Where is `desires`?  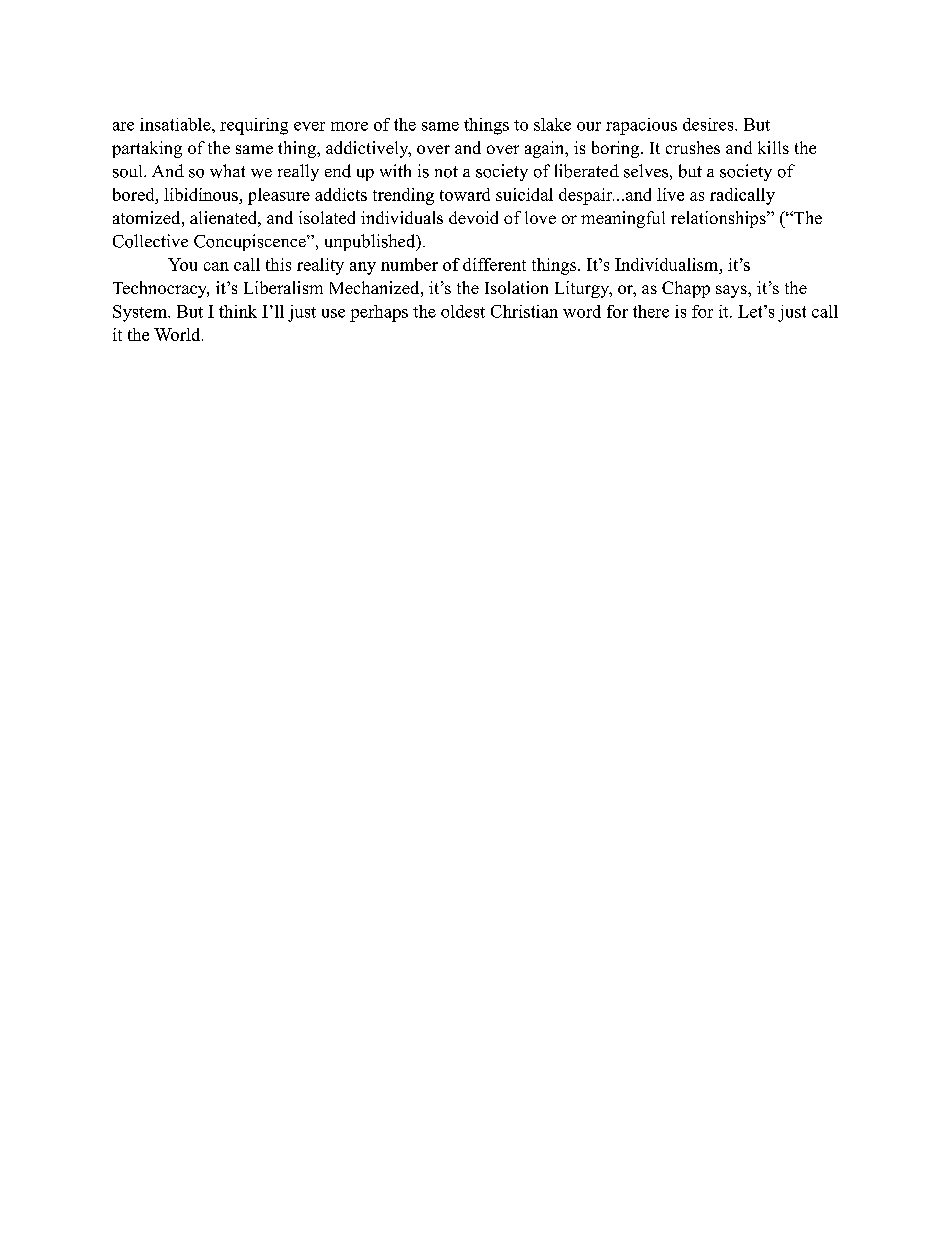
desires is located at coordinates (709, 124).
